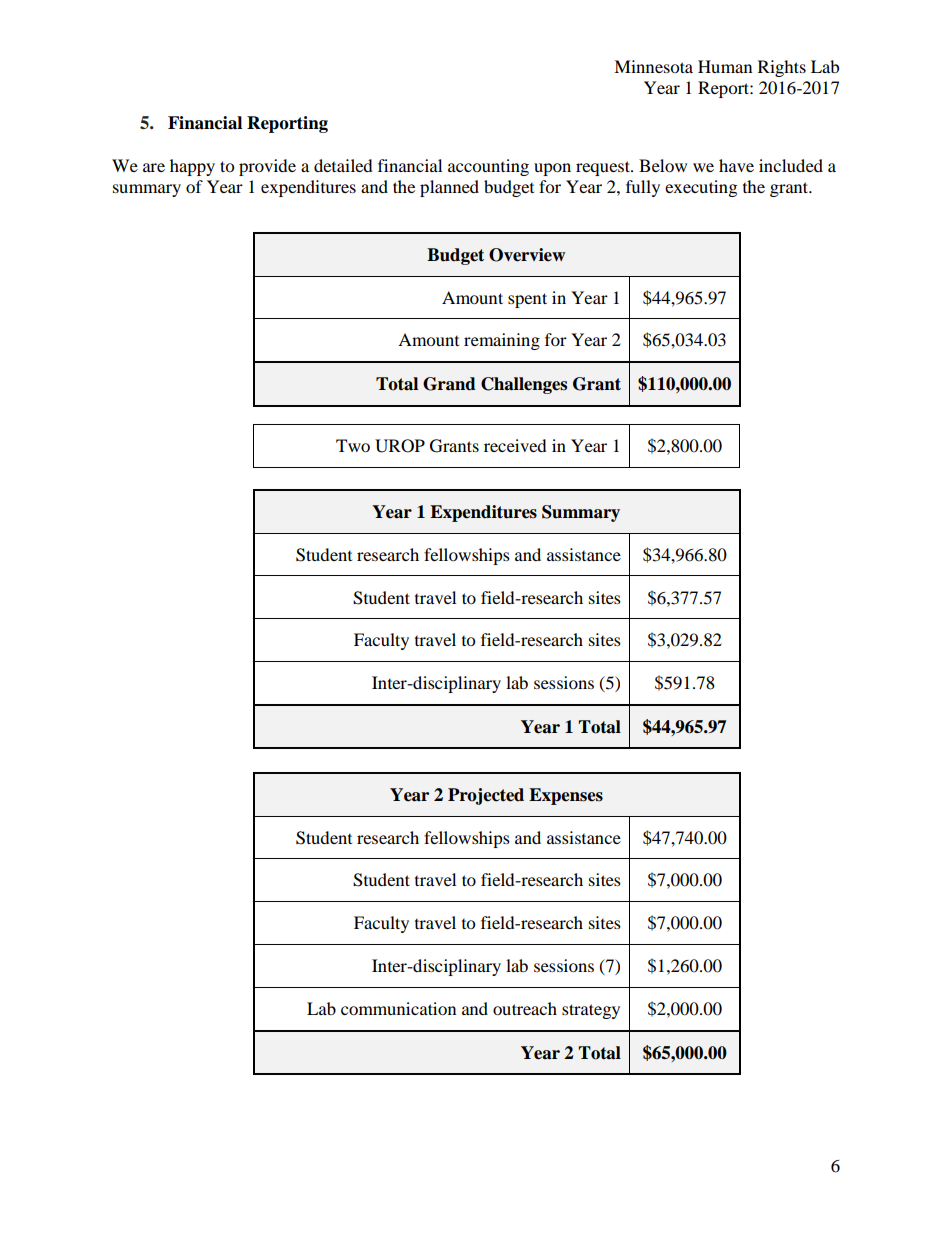 This page has height=1233, width=952. Describe the element at coordinates (267, 167) in the page. I see `provide` at that location.
